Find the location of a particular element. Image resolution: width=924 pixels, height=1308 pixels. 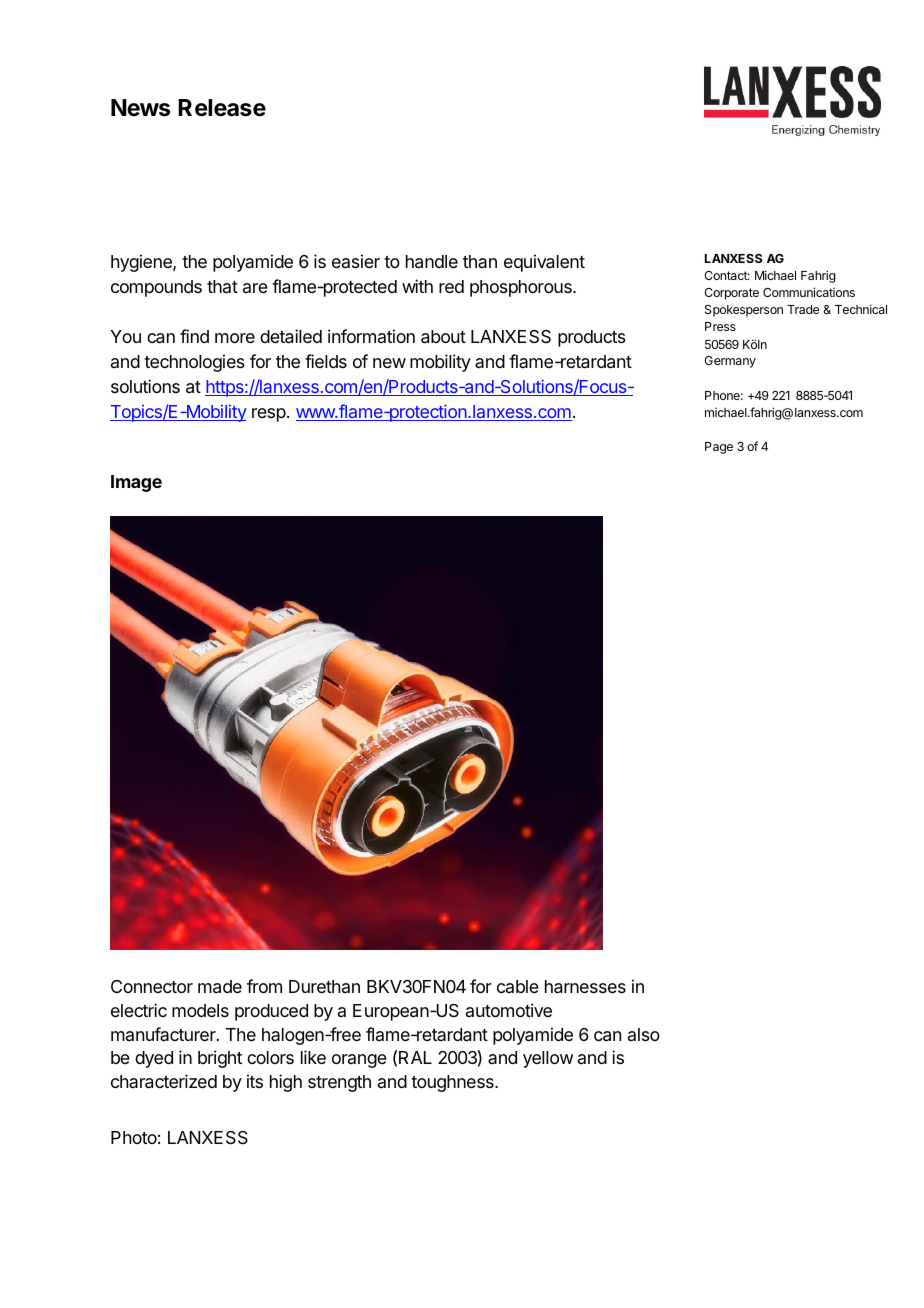

Image is located at coordinates (136, 483).
